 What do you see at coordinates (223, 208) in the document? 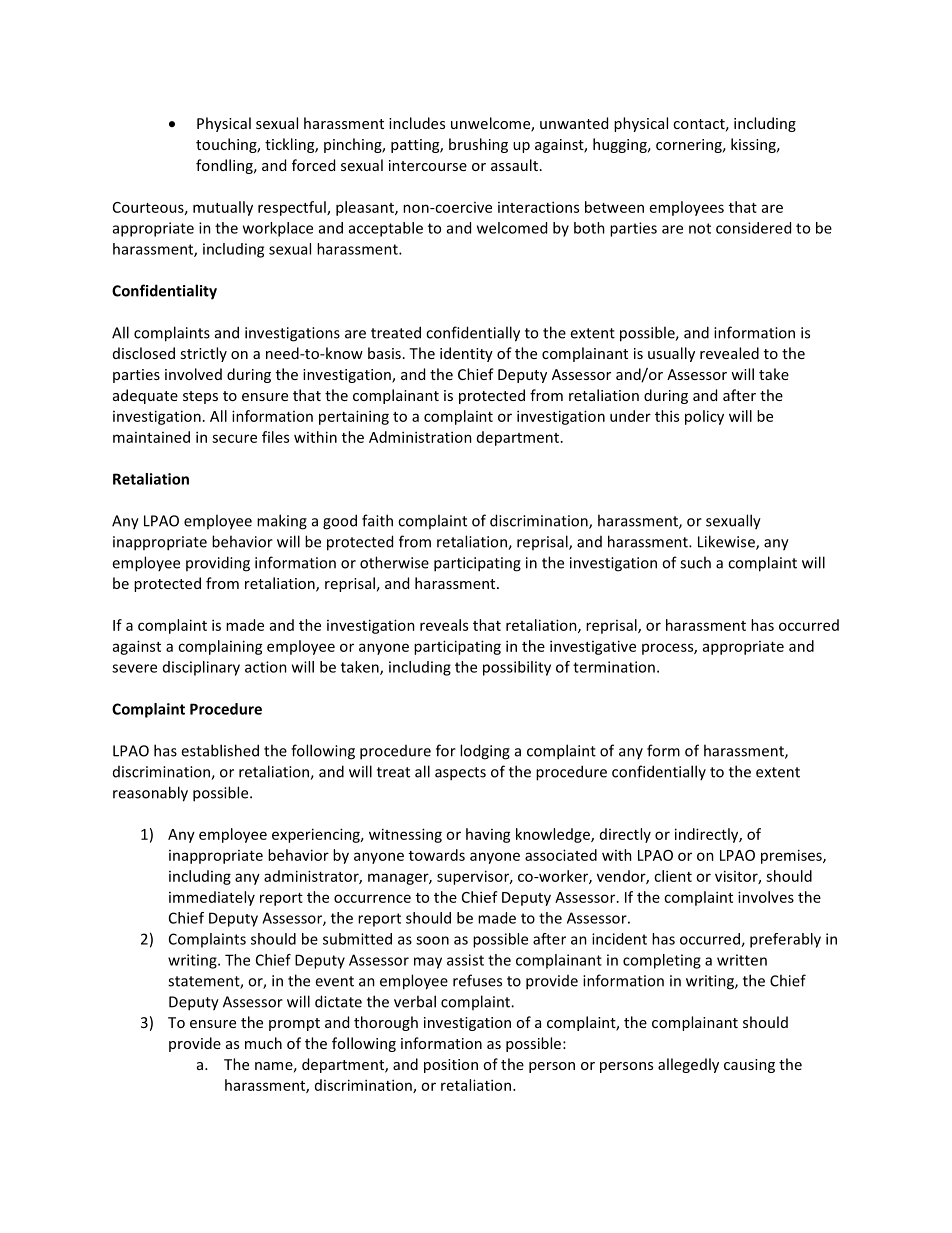
I see `mutually` at bounding box center [223, 208].
